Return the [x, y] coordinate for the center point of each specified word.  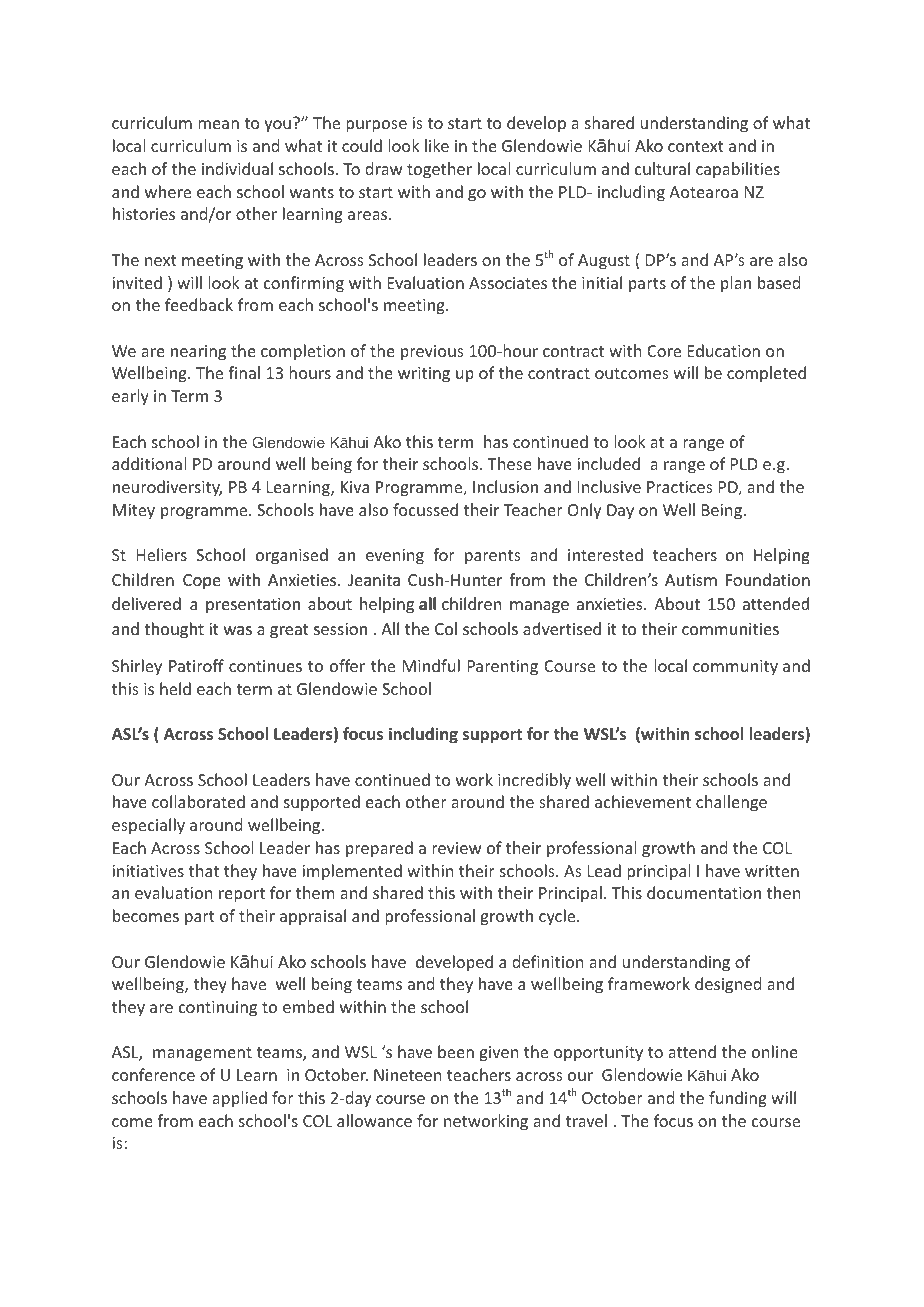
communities [730, 629]
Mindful [431, 665]
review [456, 848]
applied [239, 1099]
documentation [704, 892]
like [437, 145]
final [244, 372]
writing [424, 375]
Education [724, 350]
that [204, 870]
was [238, 630]
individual [237, 168]
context [696, 146]
